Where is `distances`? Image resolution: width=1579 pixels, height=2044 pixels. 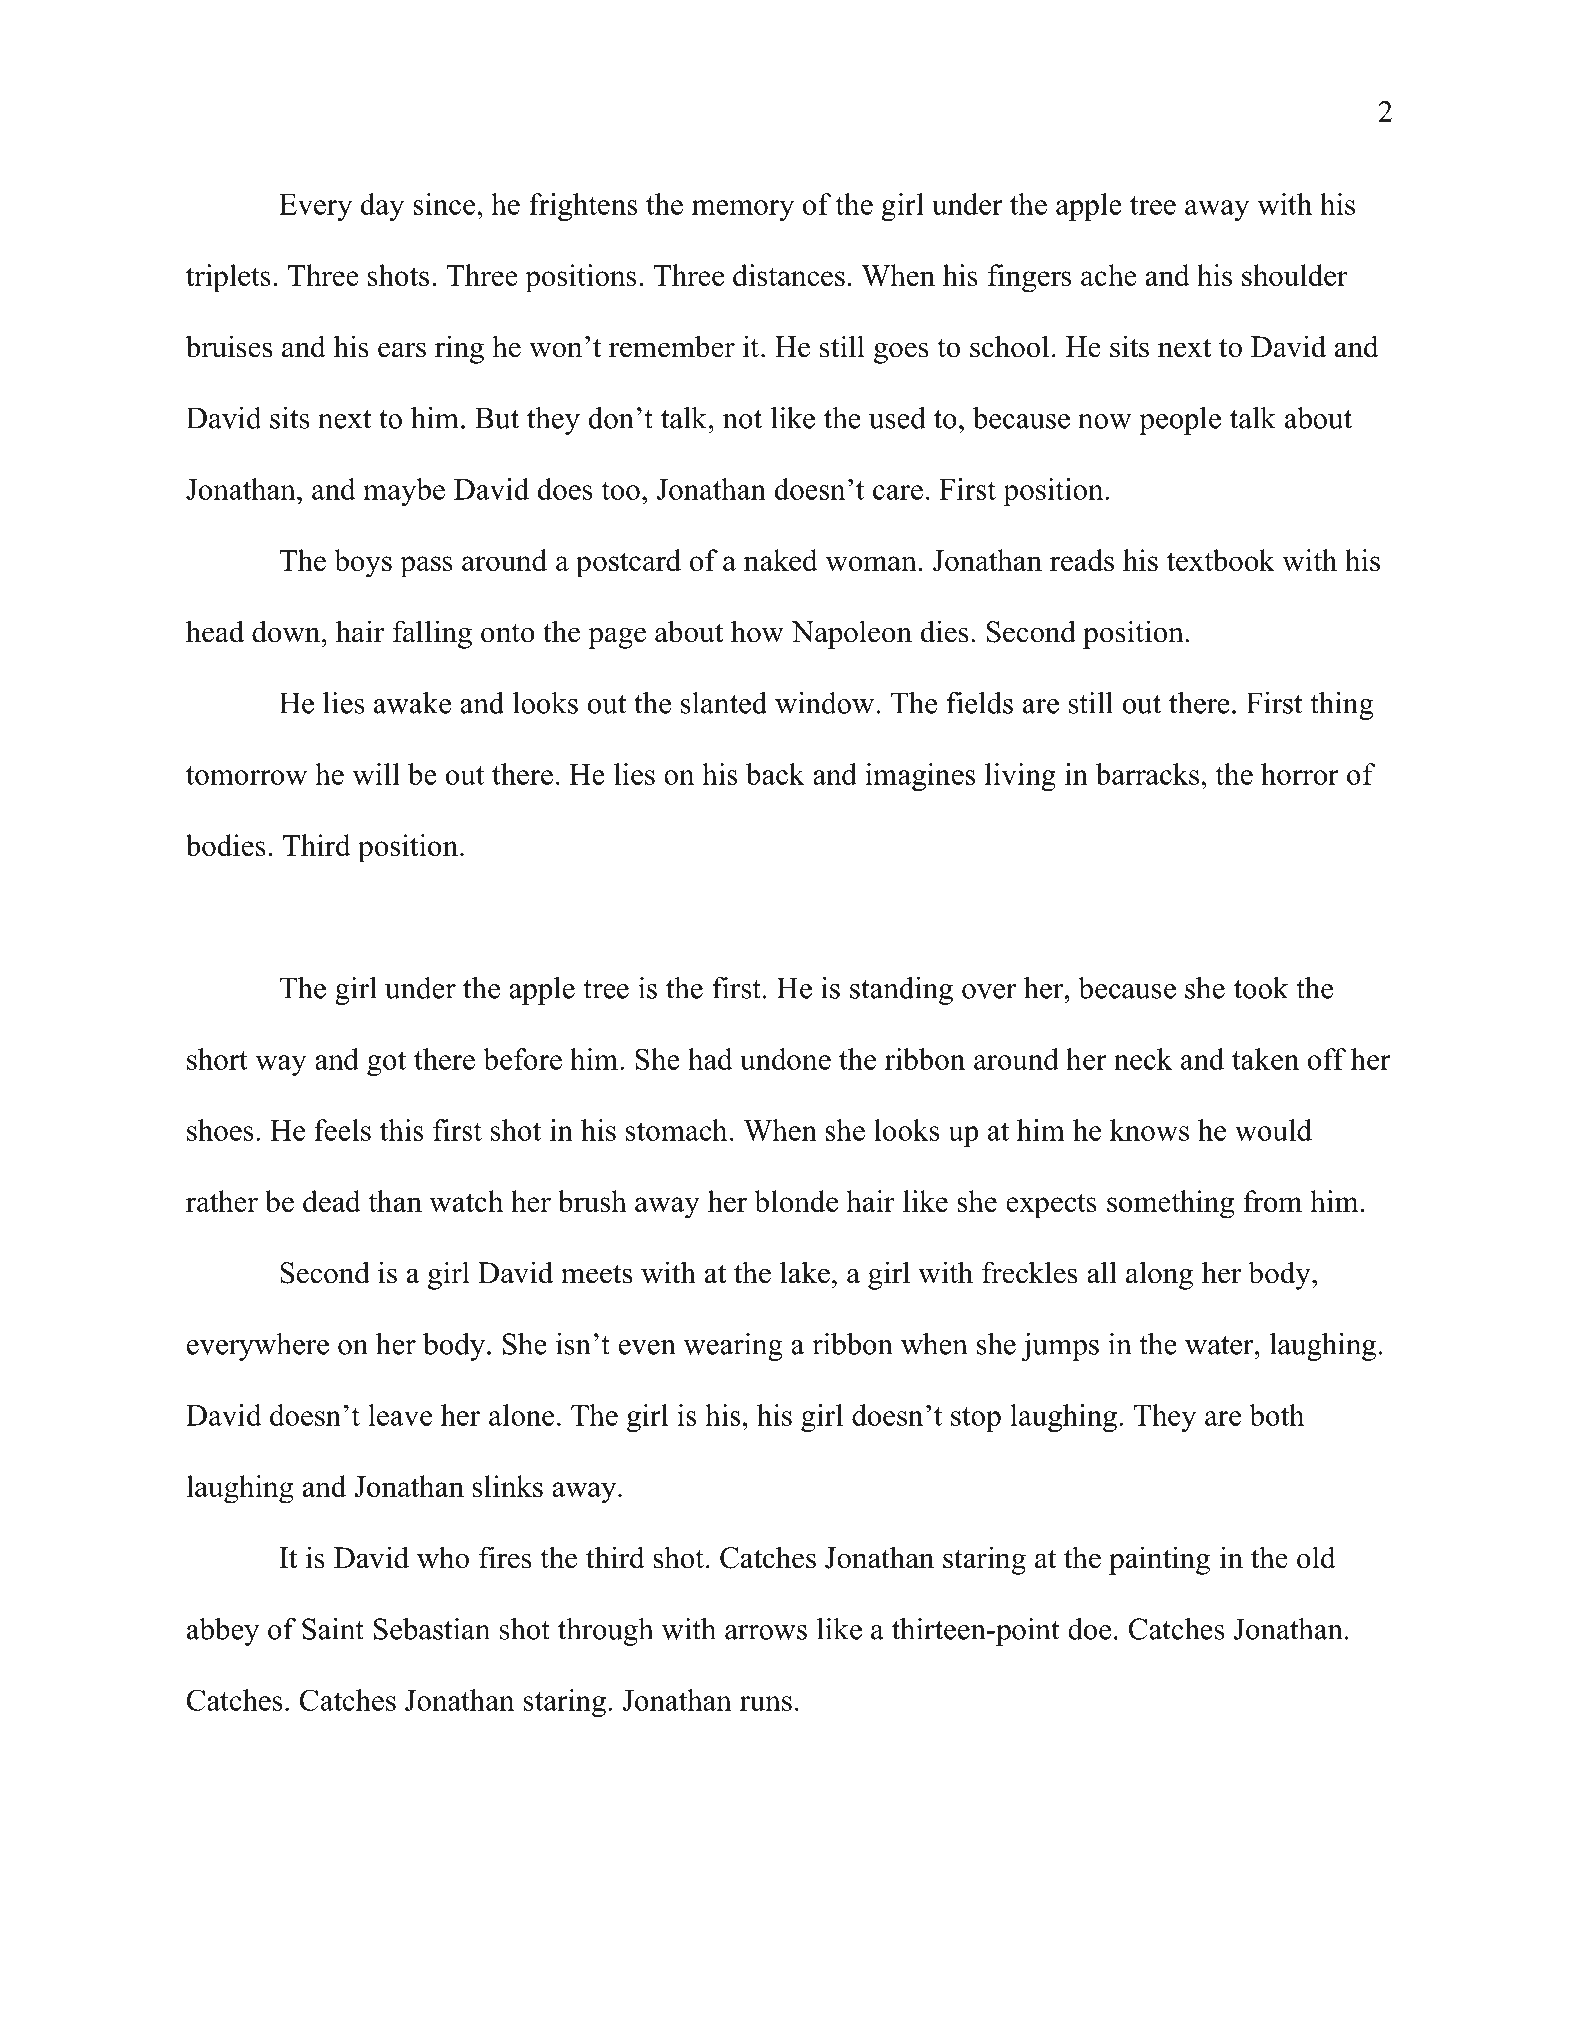
distances is located at coordinates (789, 275).
